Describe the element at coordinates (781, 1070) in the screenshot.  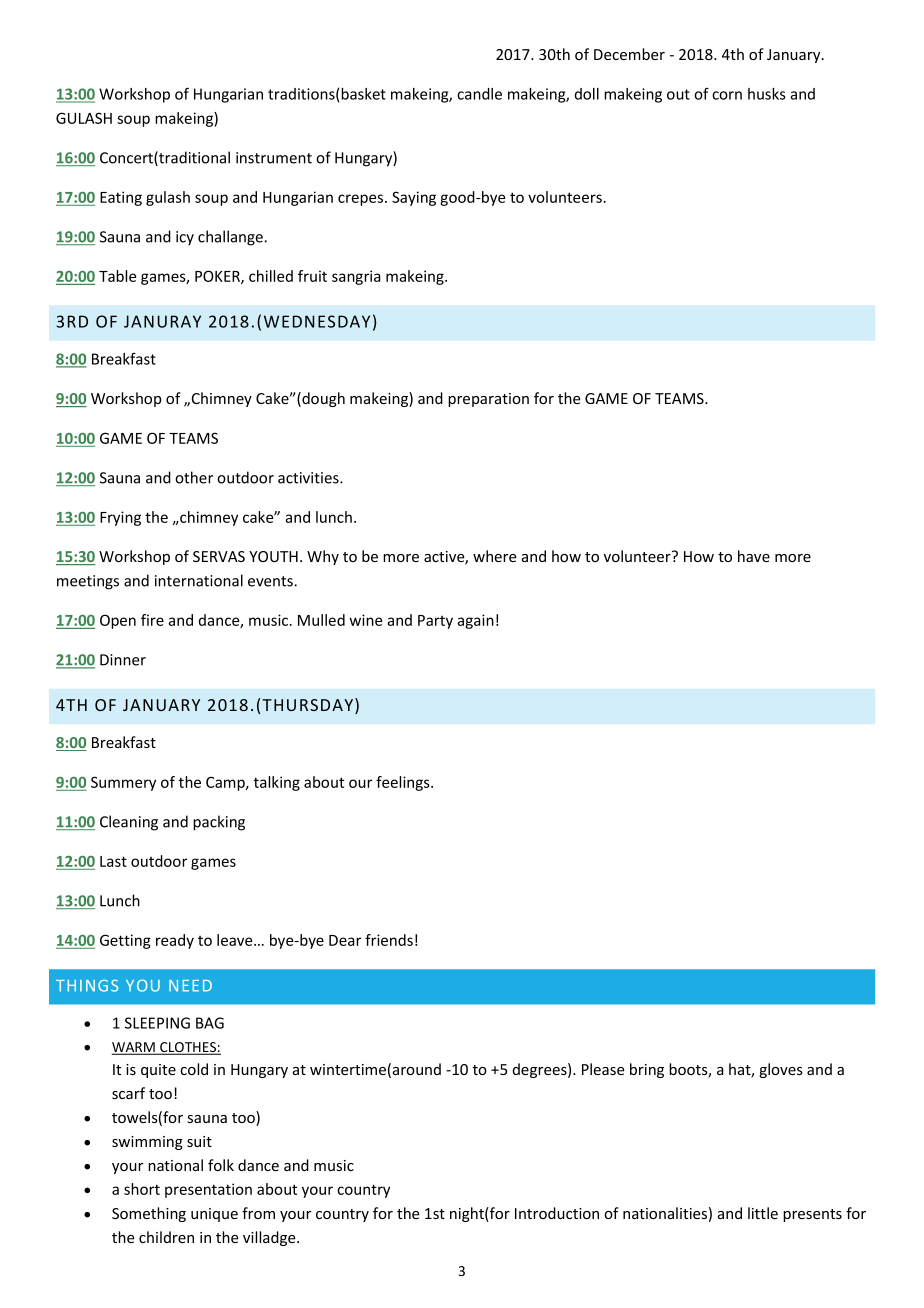
I see `gloves` at that location.
